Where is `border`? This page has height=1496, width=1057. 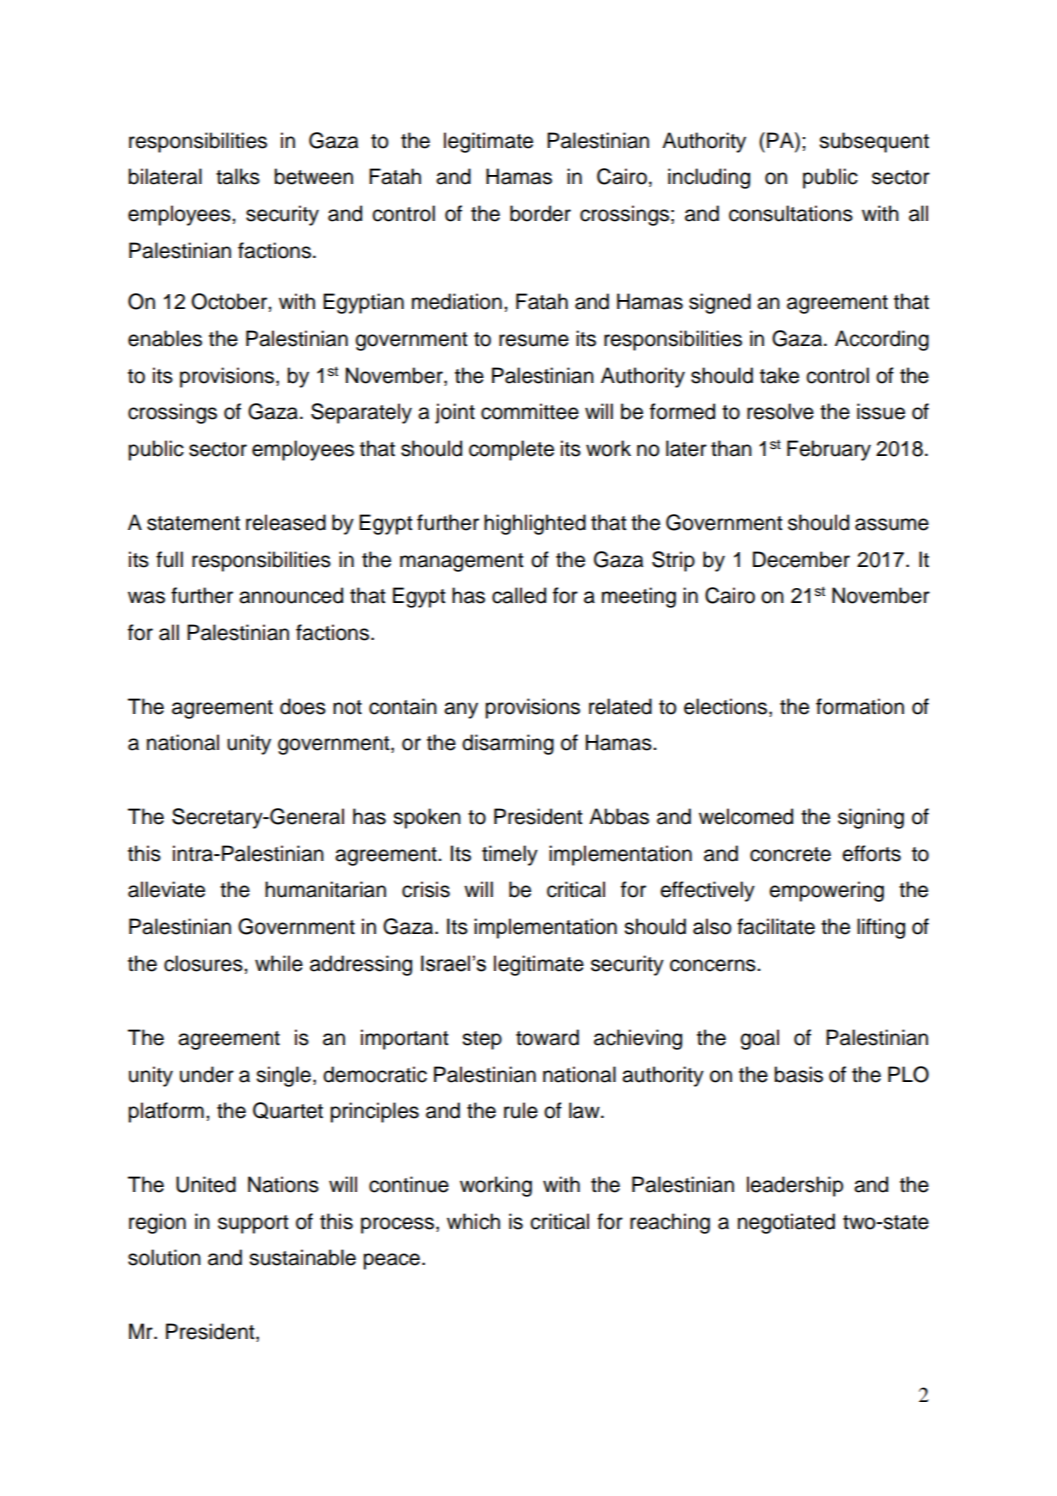 border is located at coordinates (540, 213).
